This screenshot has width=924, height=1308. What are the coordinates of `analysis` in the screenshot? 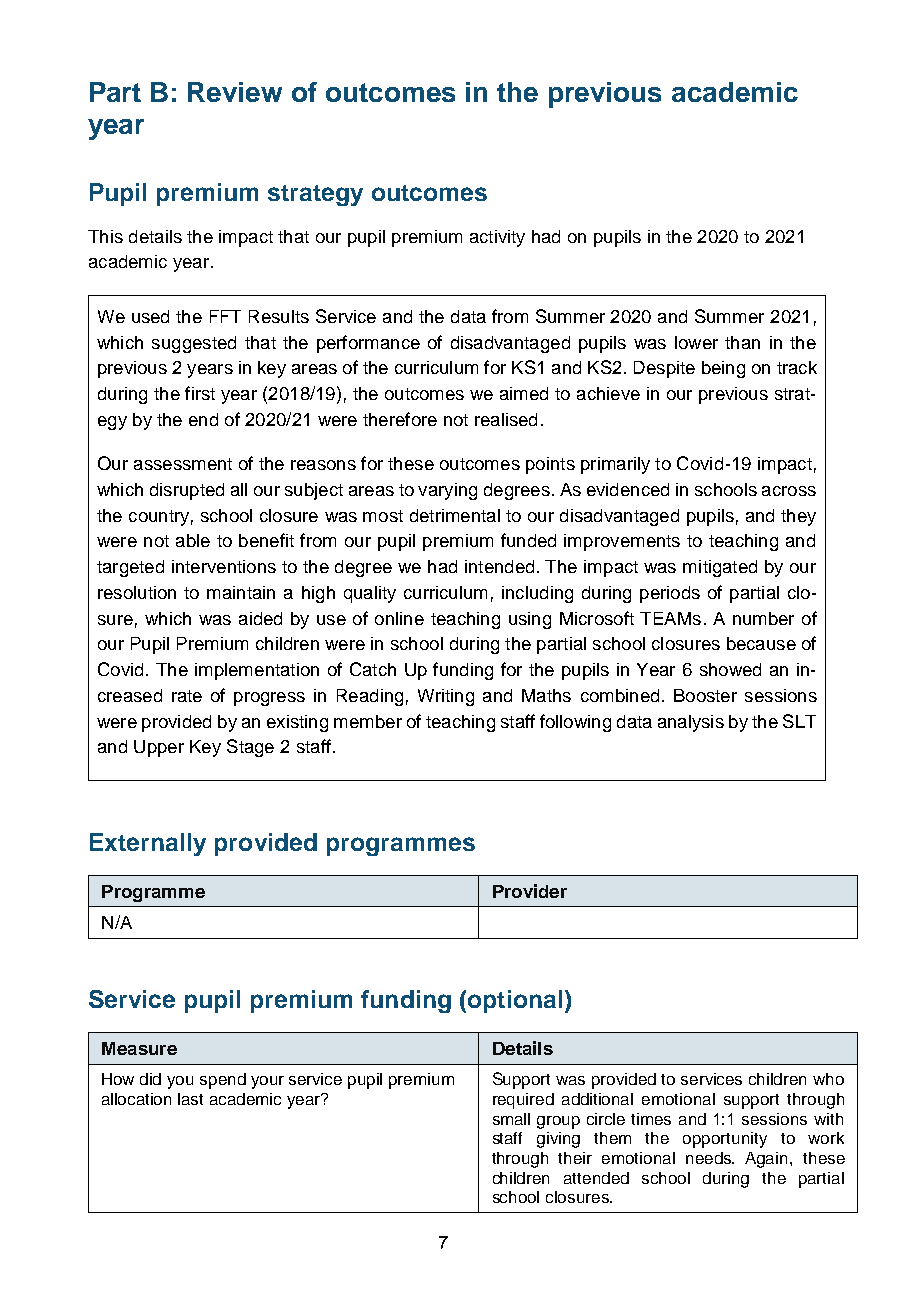 It's located at (691, 723).
